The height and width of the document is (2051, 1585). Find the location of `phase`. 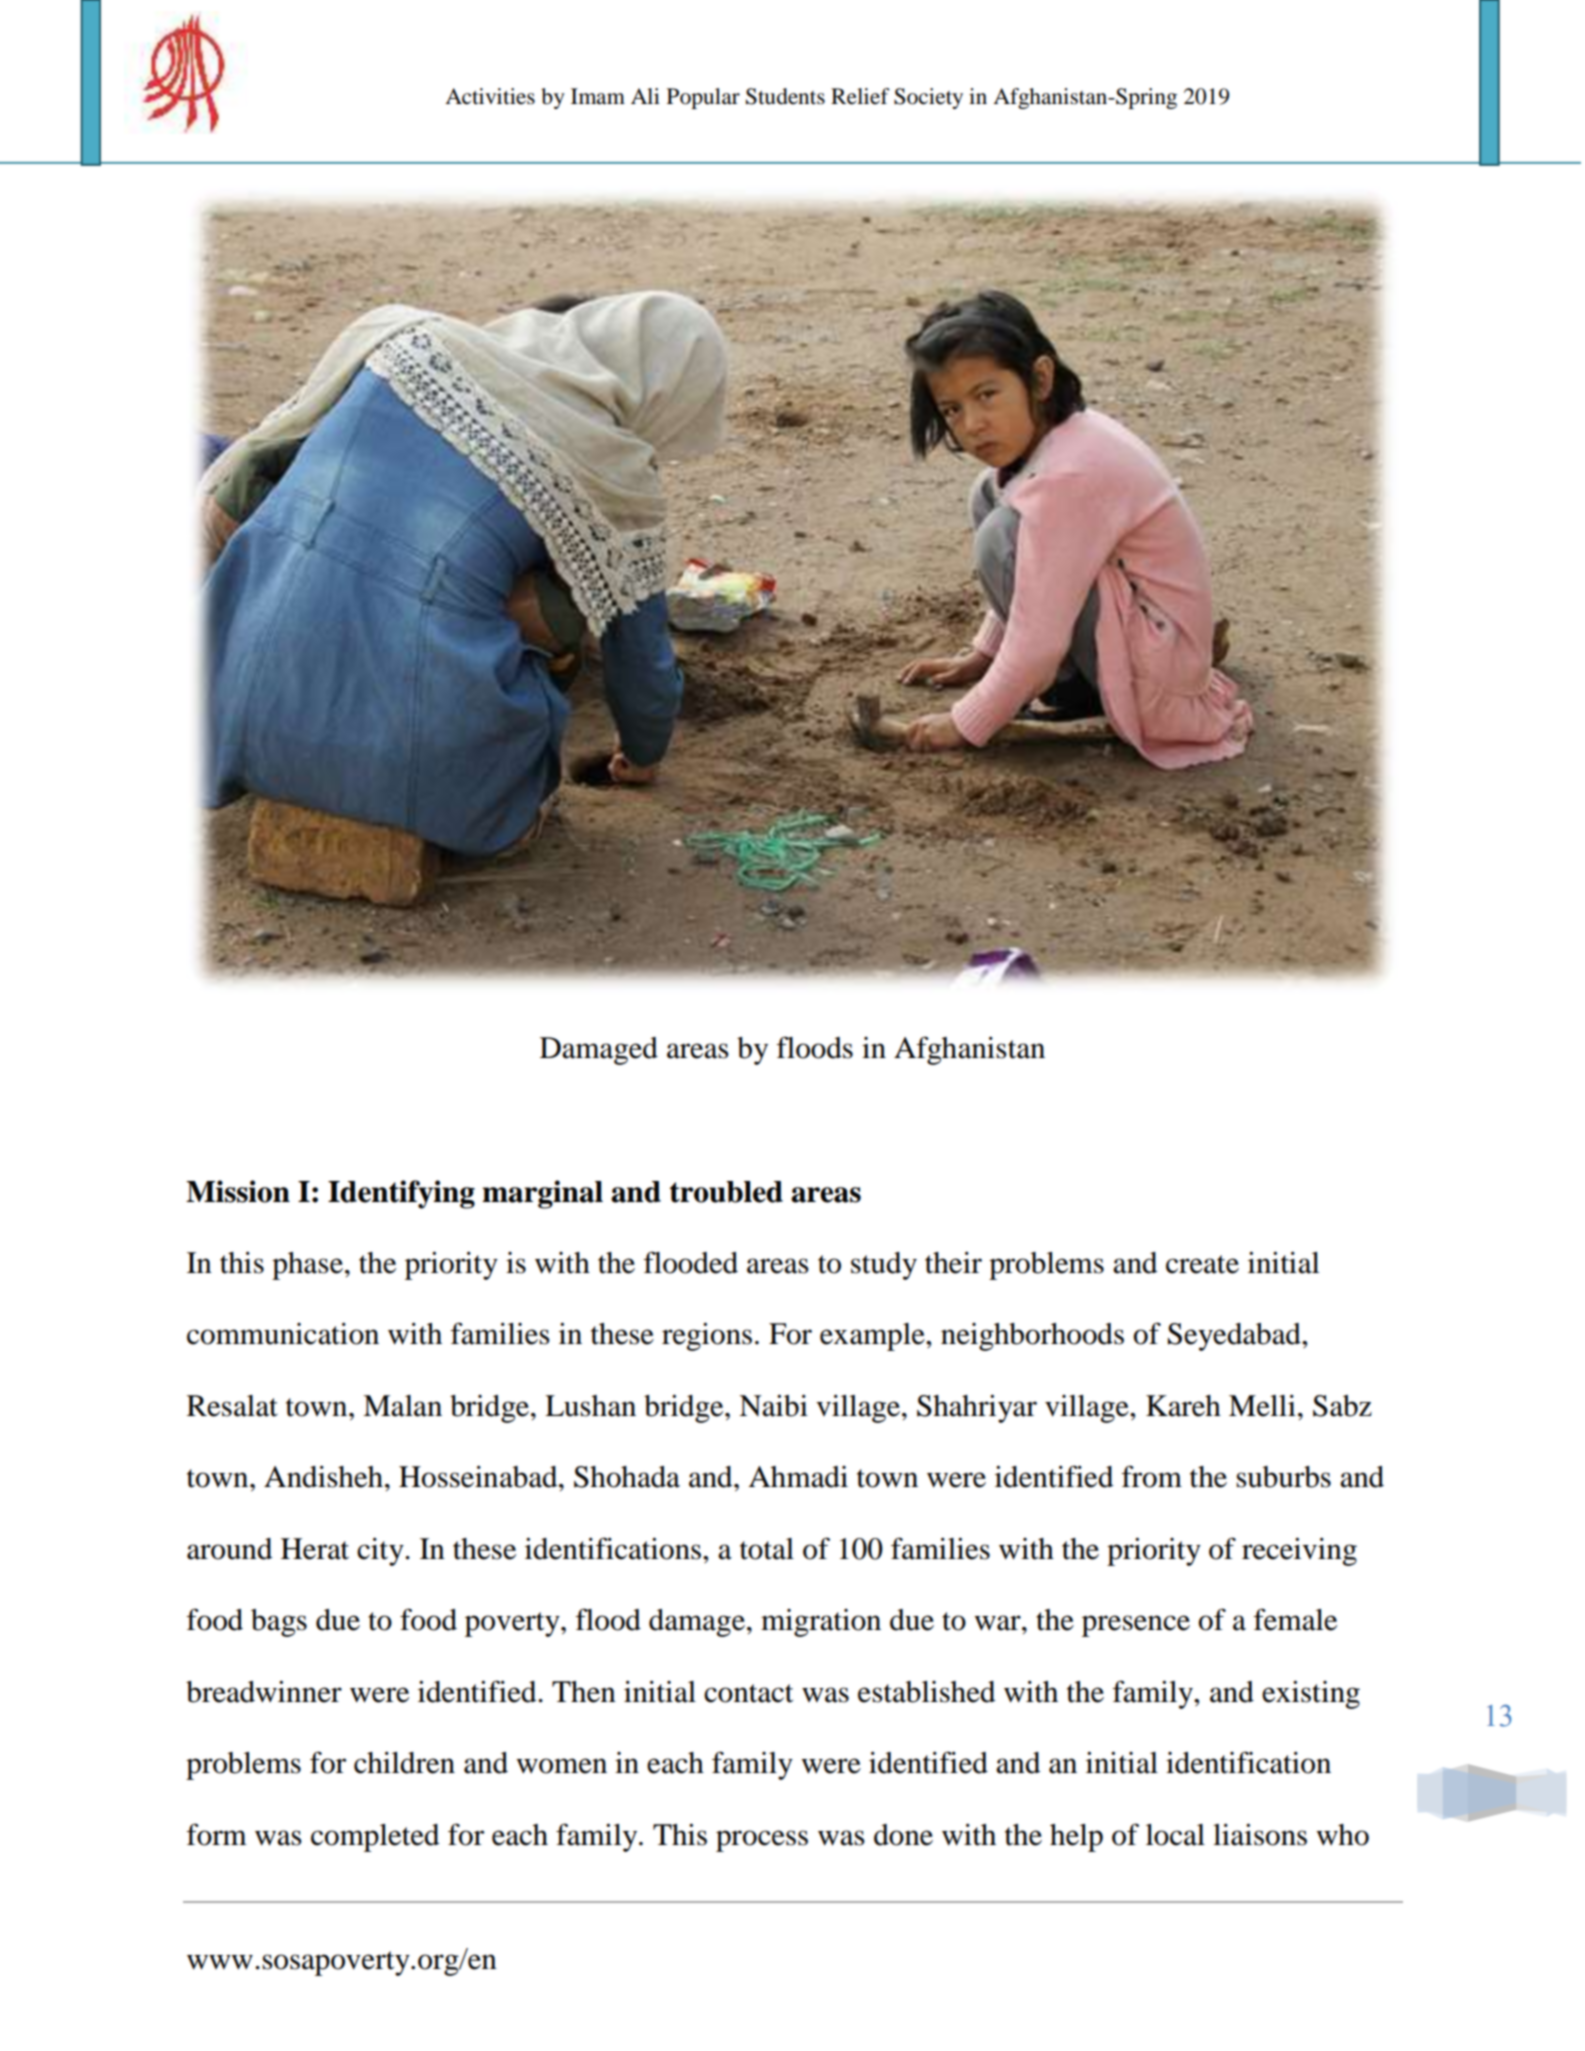

phase is located at coordinates (307, 1266).
